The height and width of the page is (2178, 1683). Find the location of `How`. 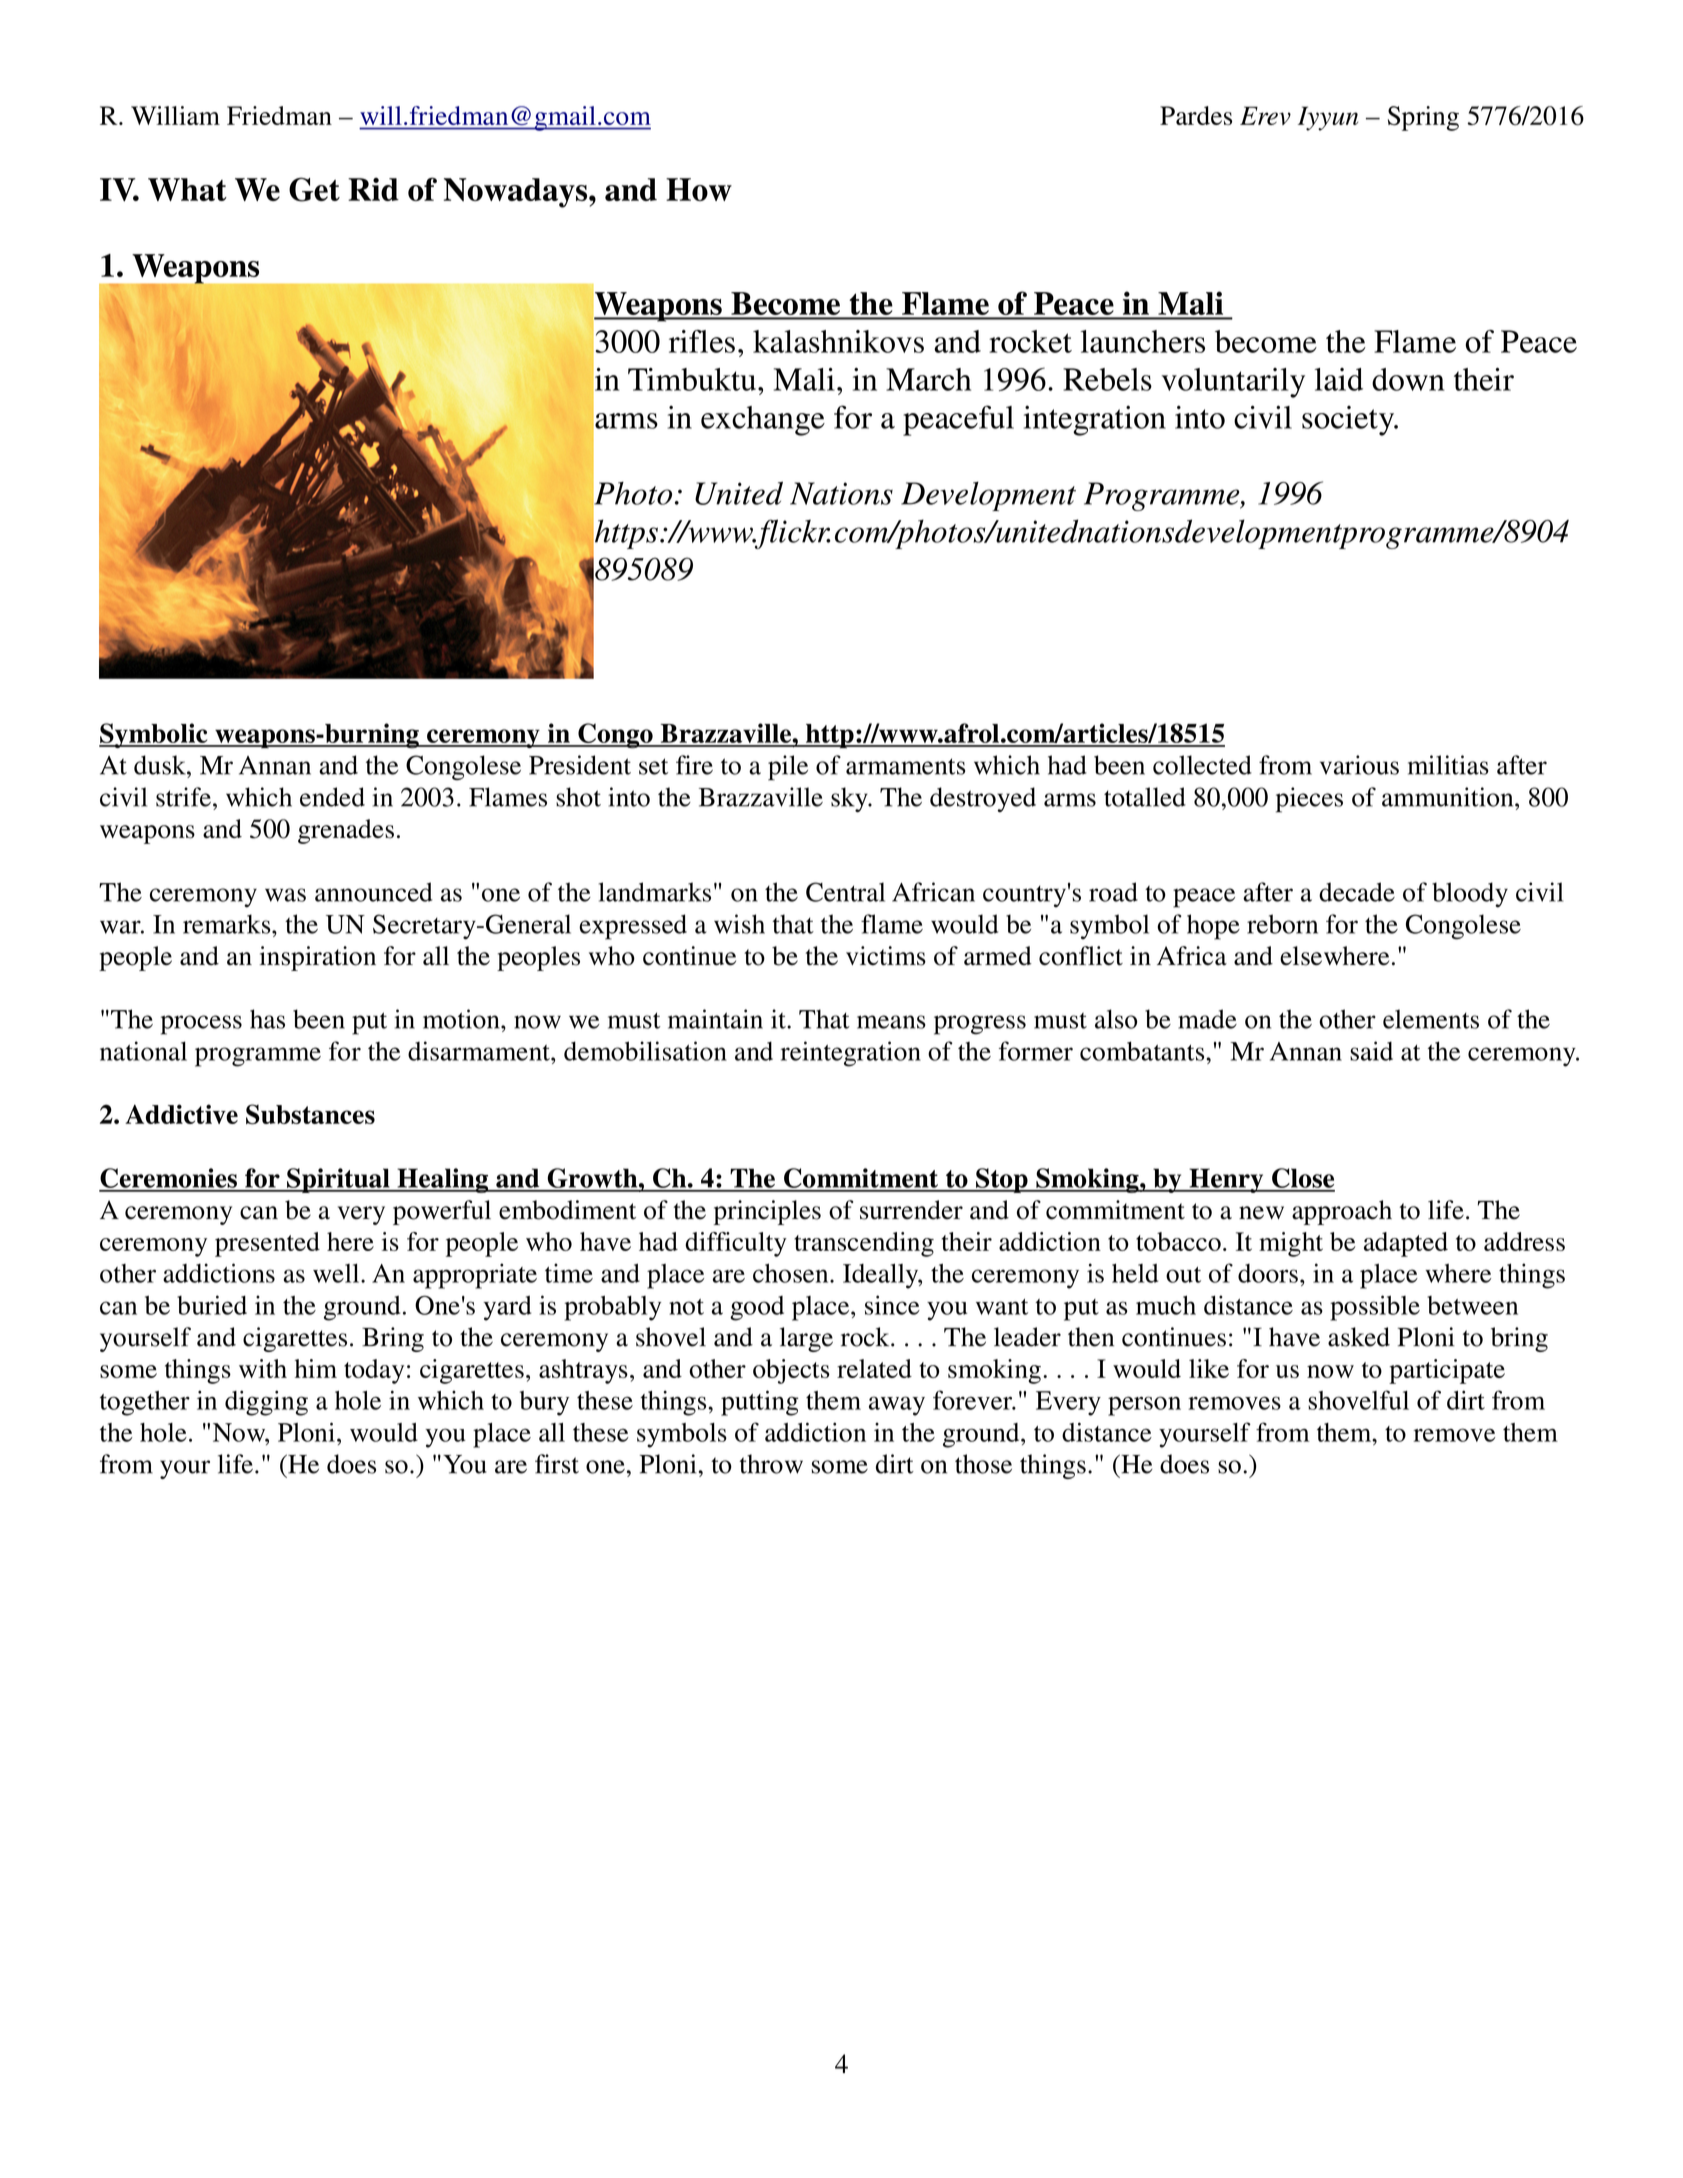

How is located at coordinates (699, 189).
